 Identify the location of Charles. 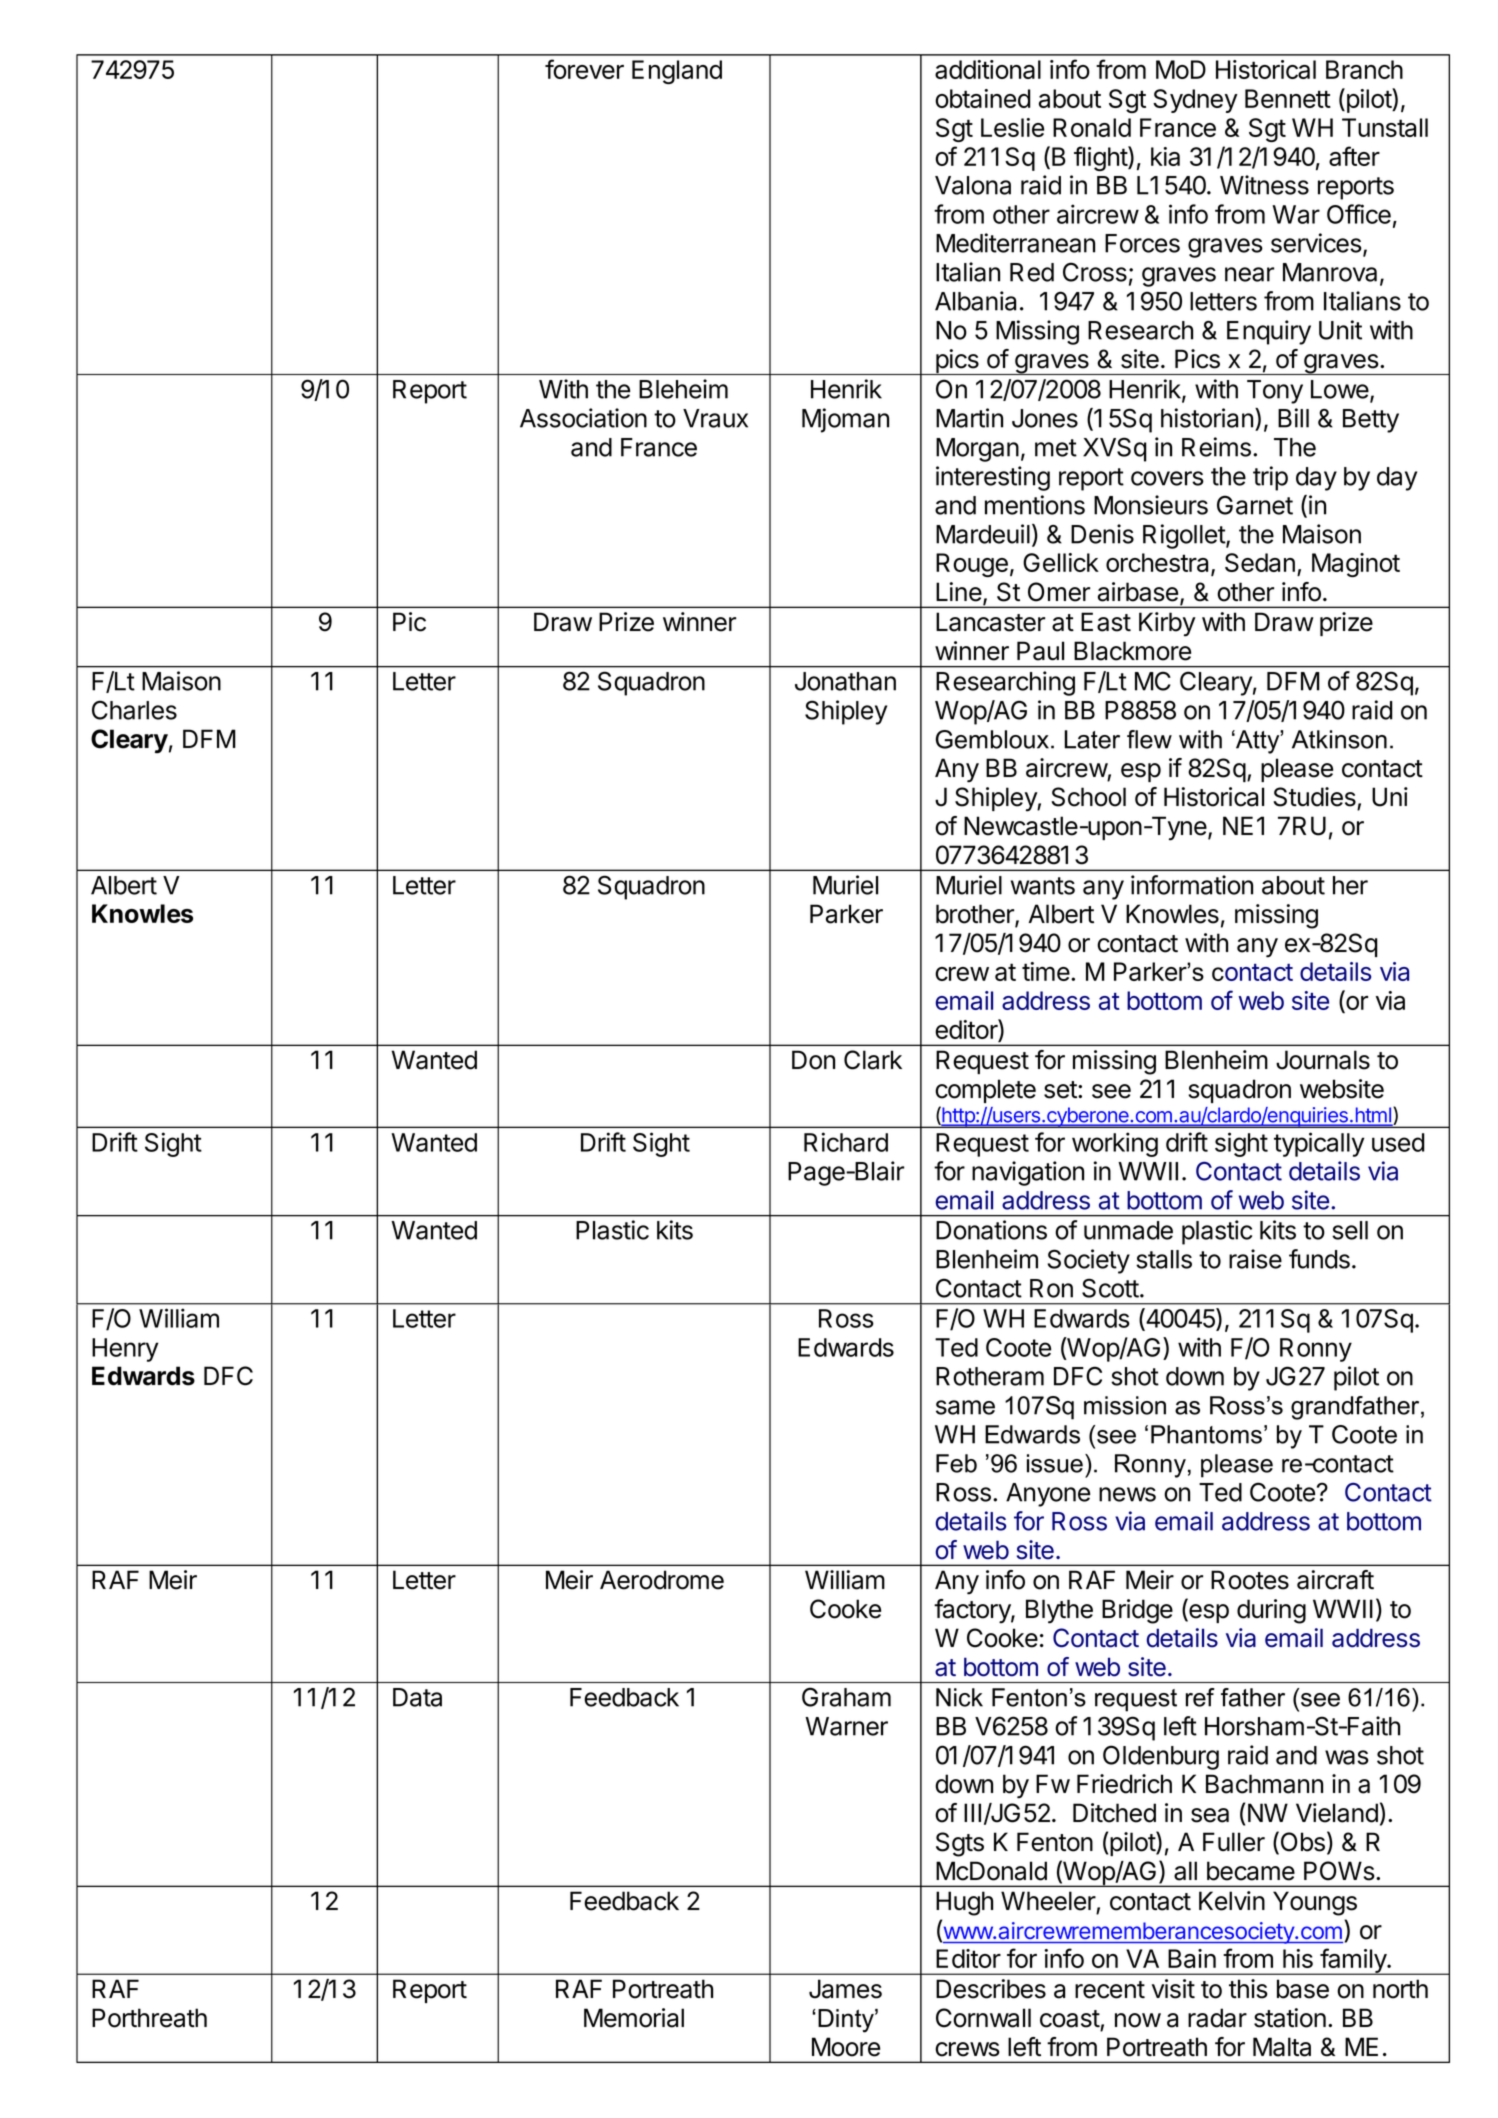
(134, 710).
